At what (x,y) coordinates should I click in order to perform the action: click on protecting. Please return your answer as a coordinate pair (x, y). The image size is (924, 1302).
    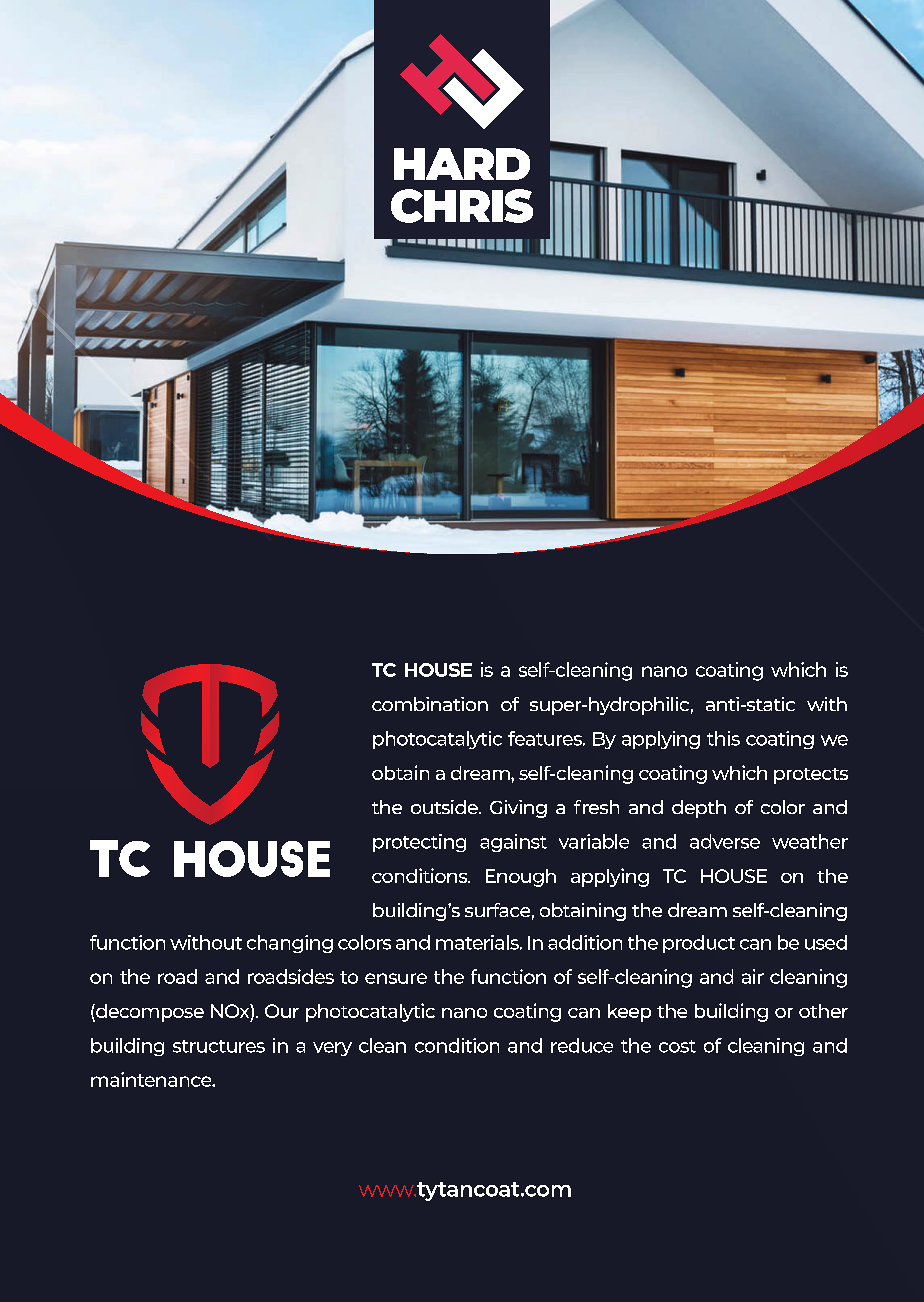
    Looking at the image, I should click on (419, 843).
